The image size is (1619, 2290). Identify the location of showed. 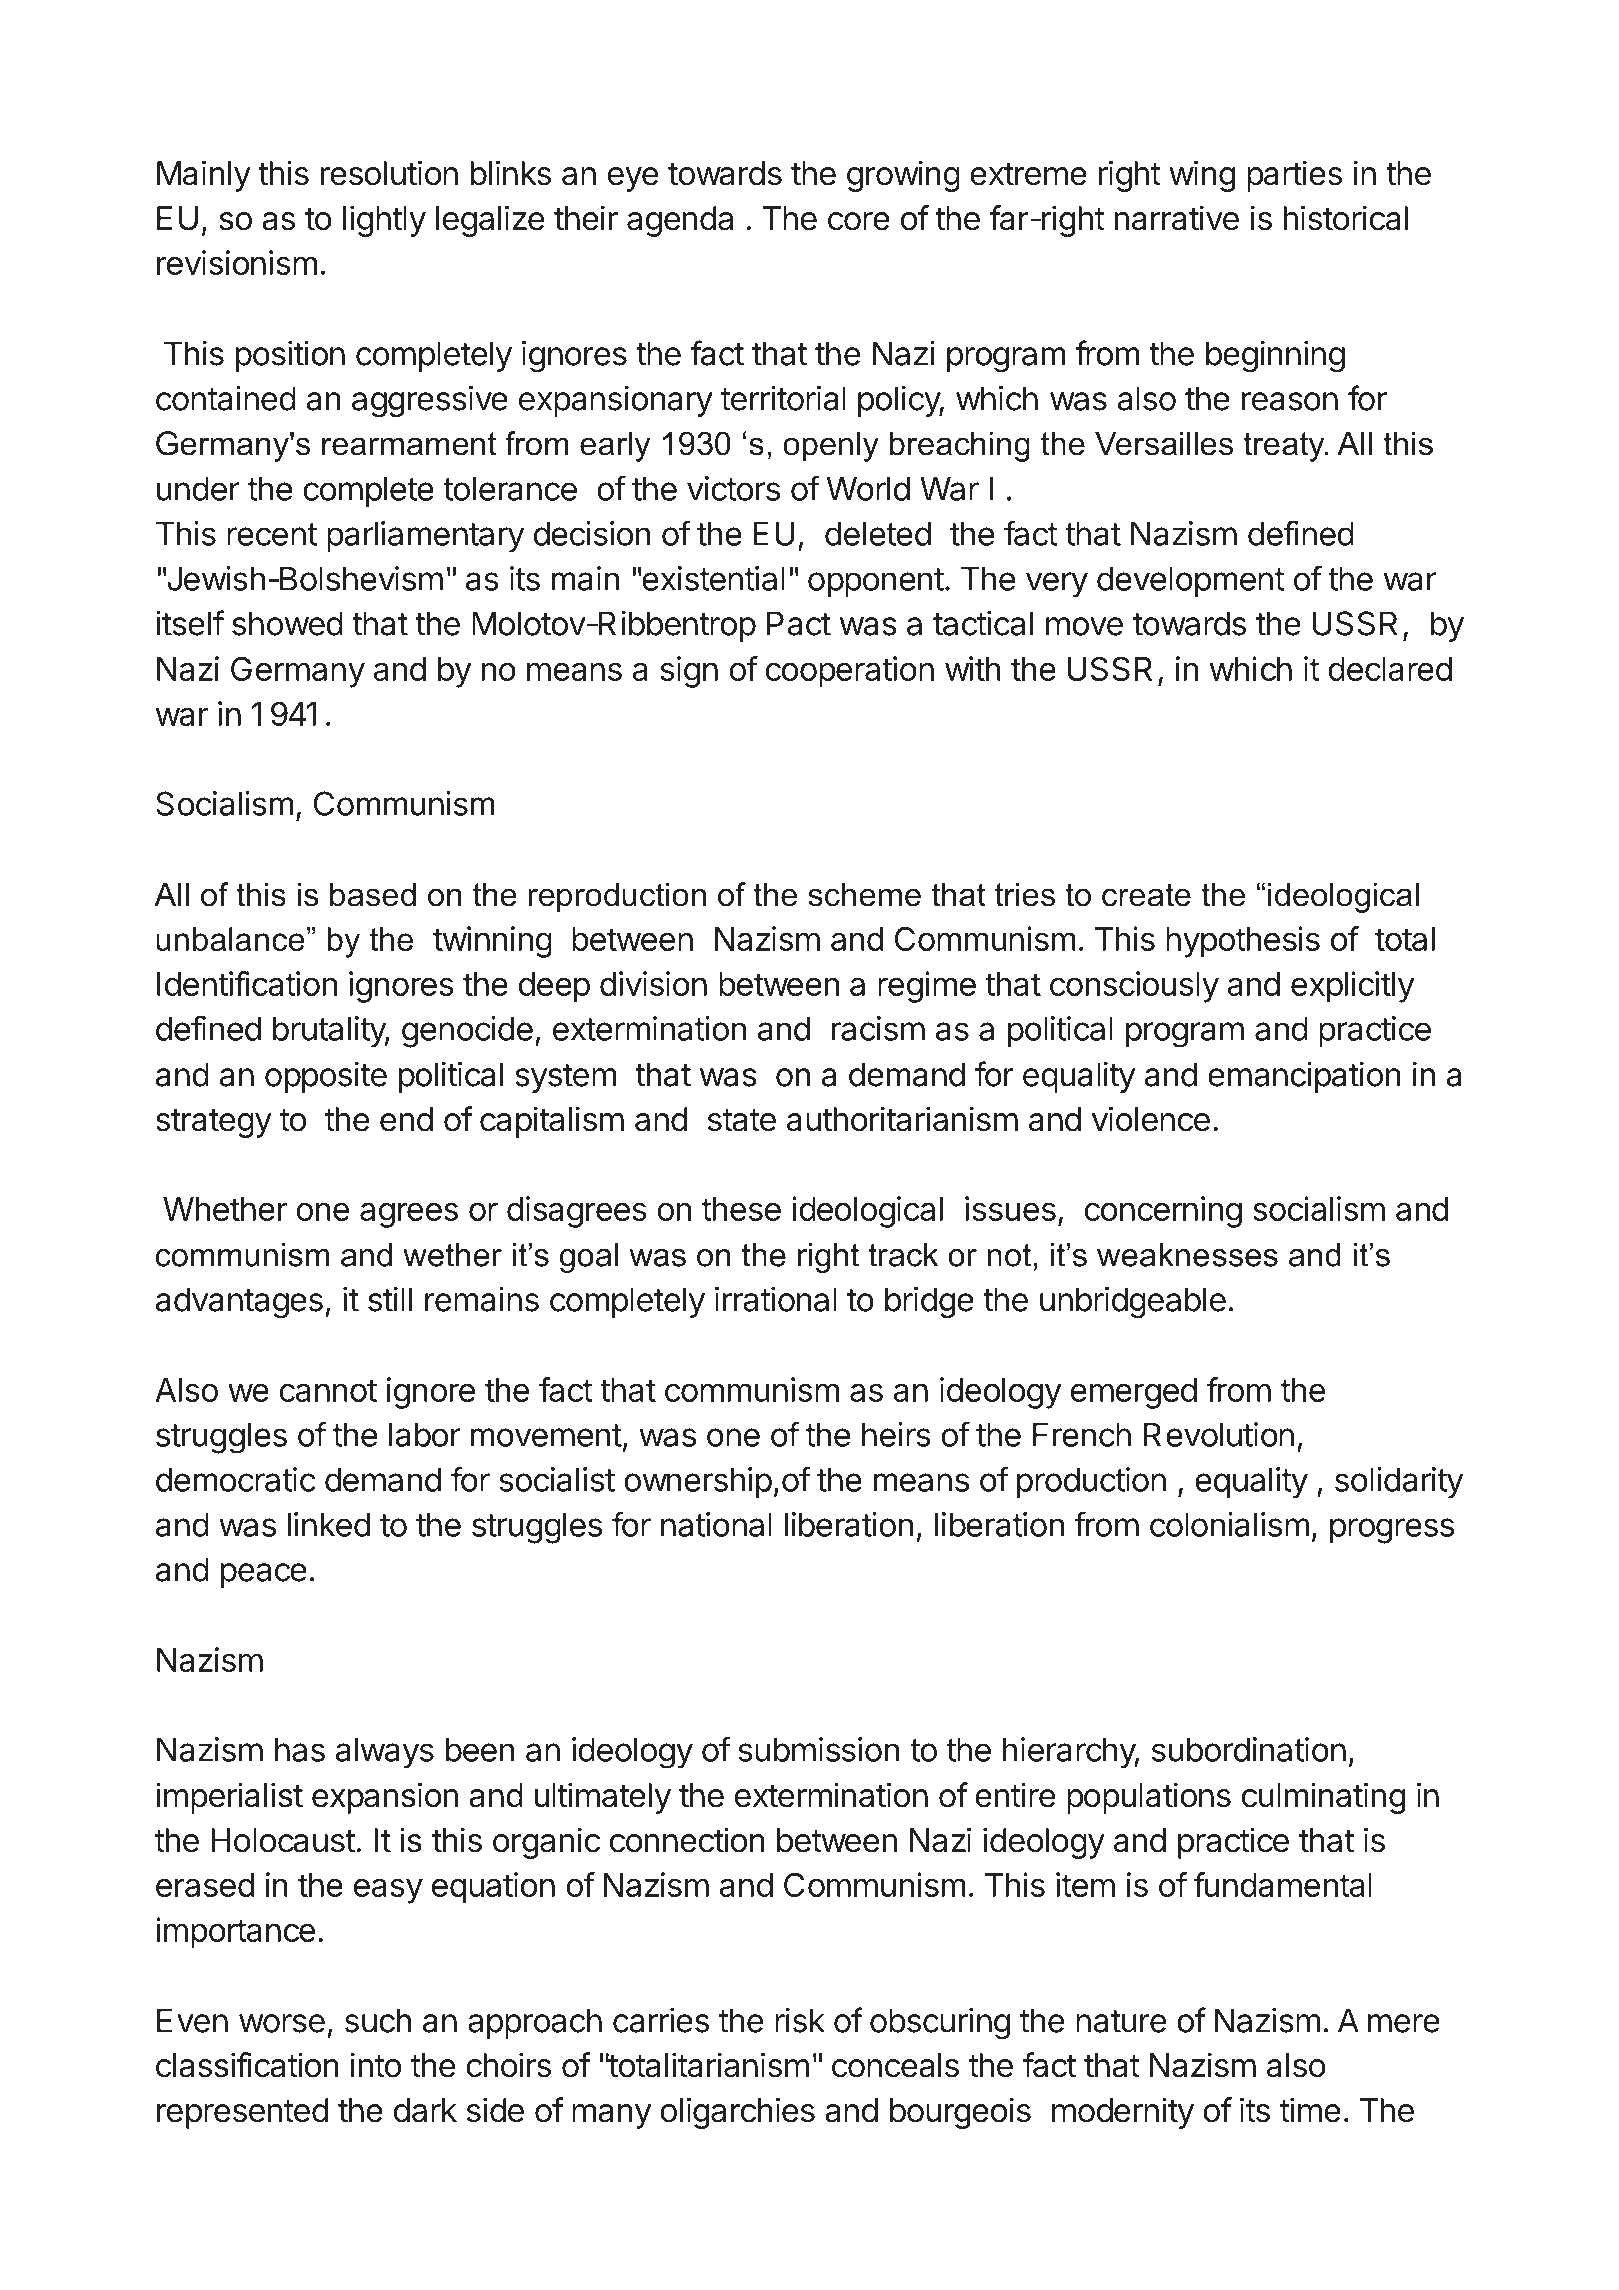
(287, 623).
